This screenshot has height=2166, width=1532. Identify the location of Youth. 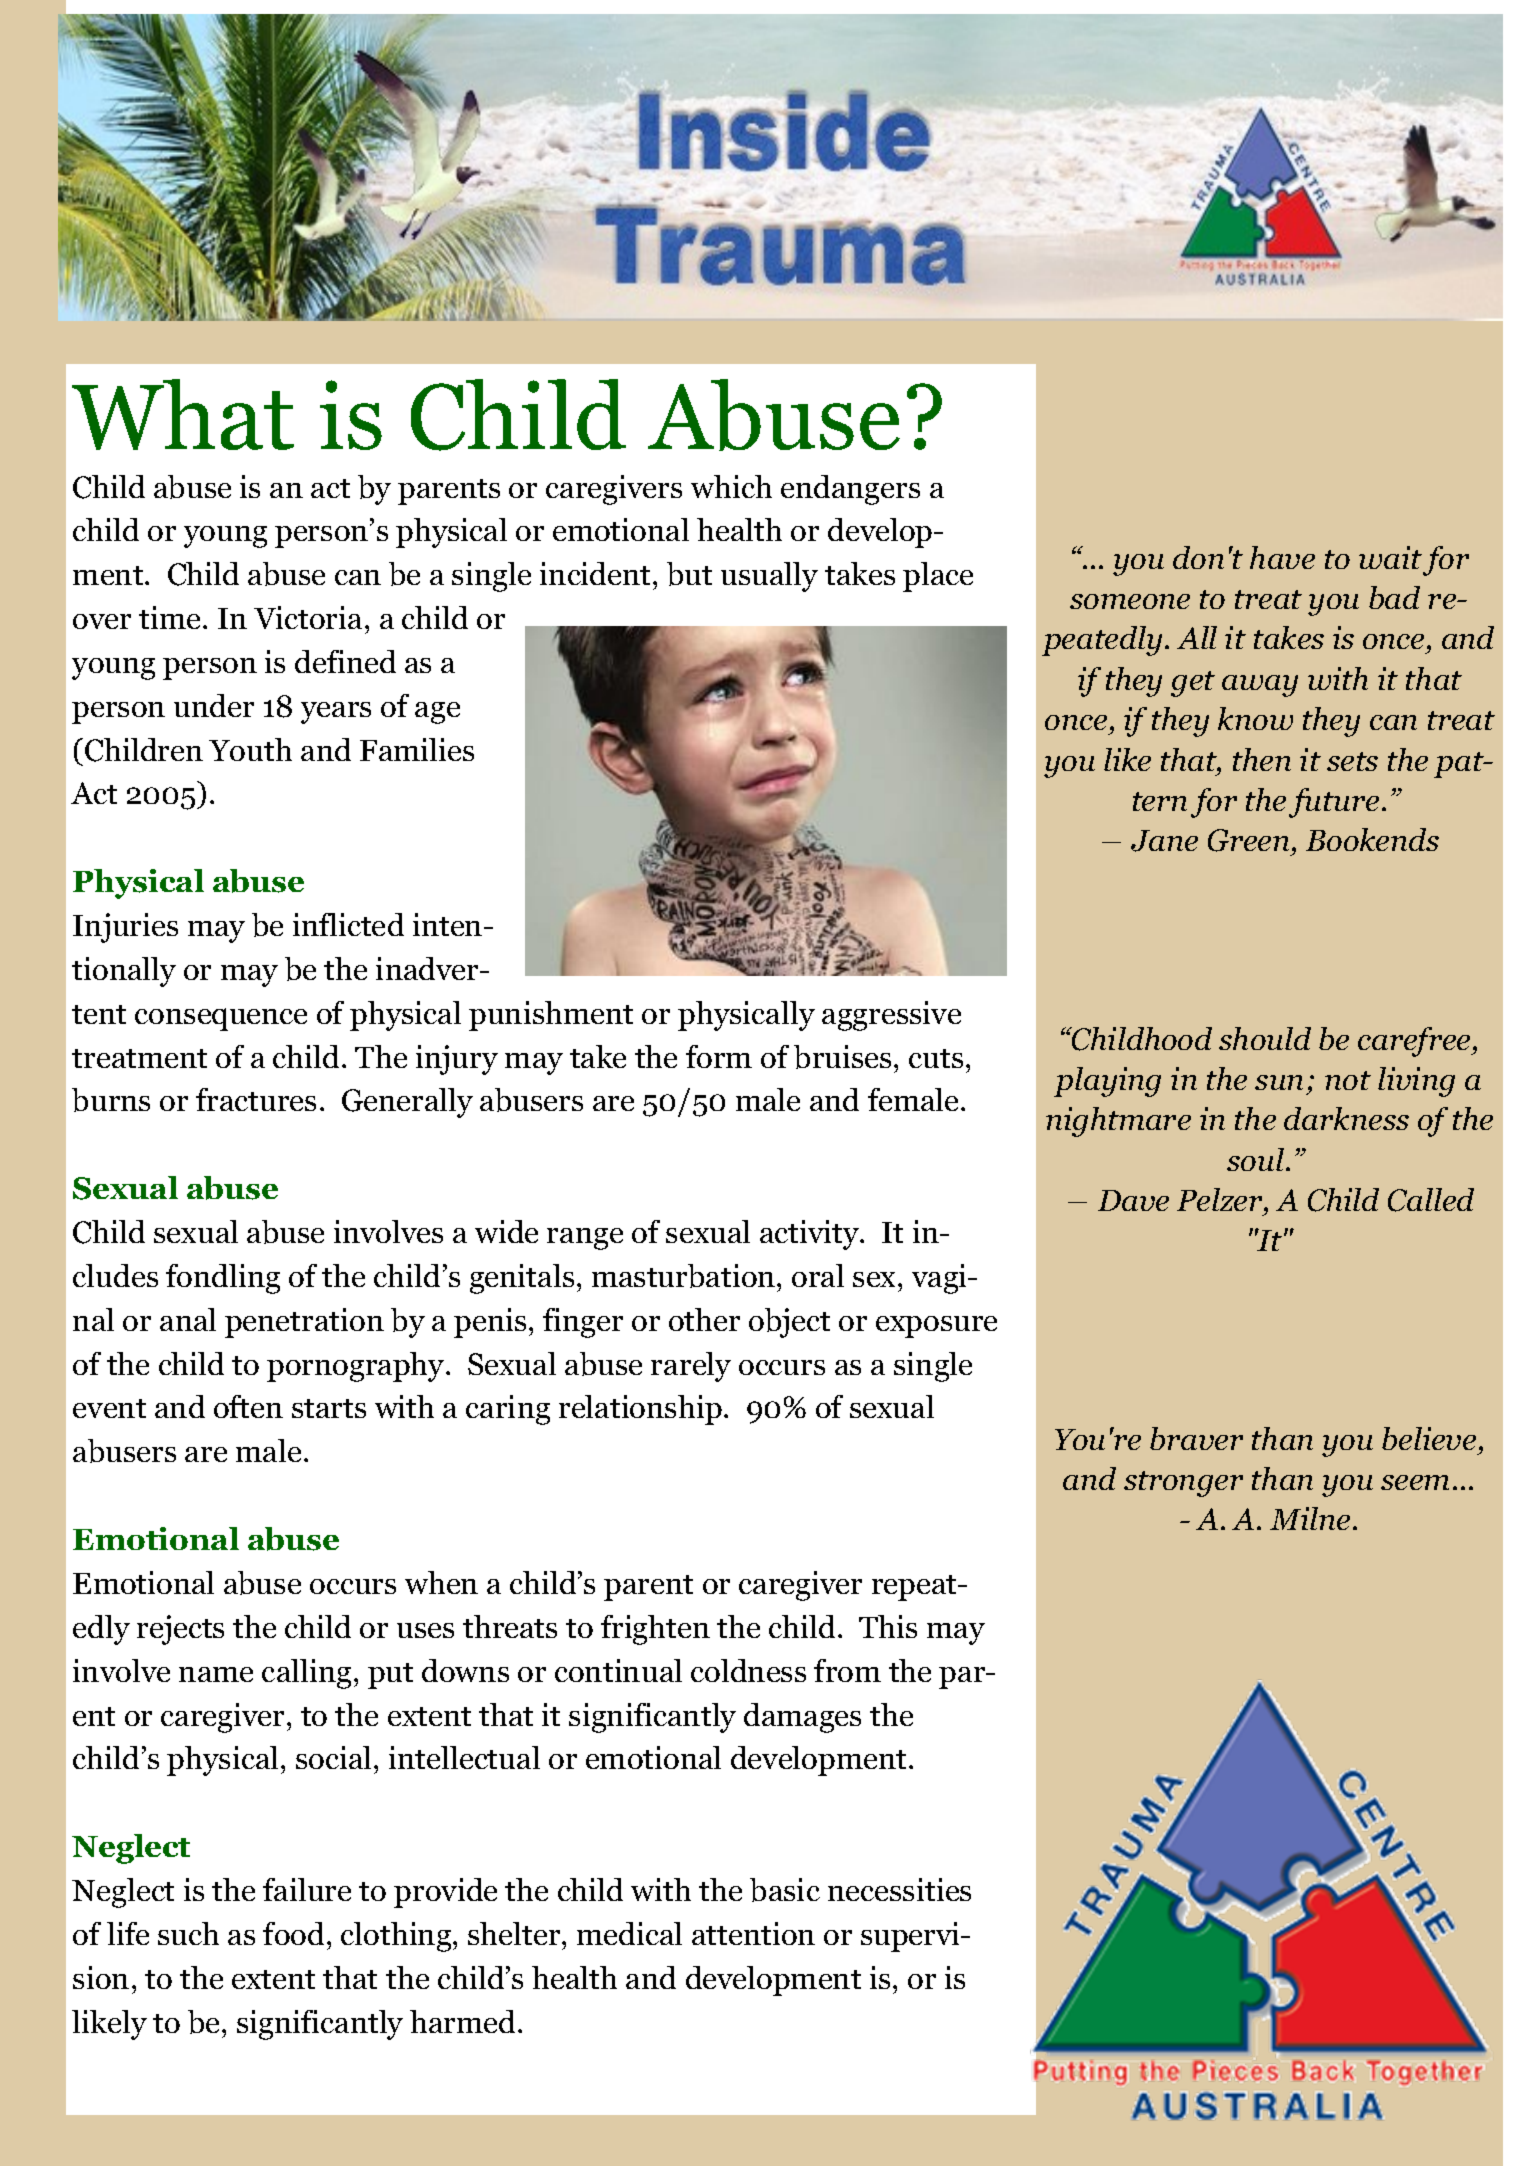
(250, 749).
